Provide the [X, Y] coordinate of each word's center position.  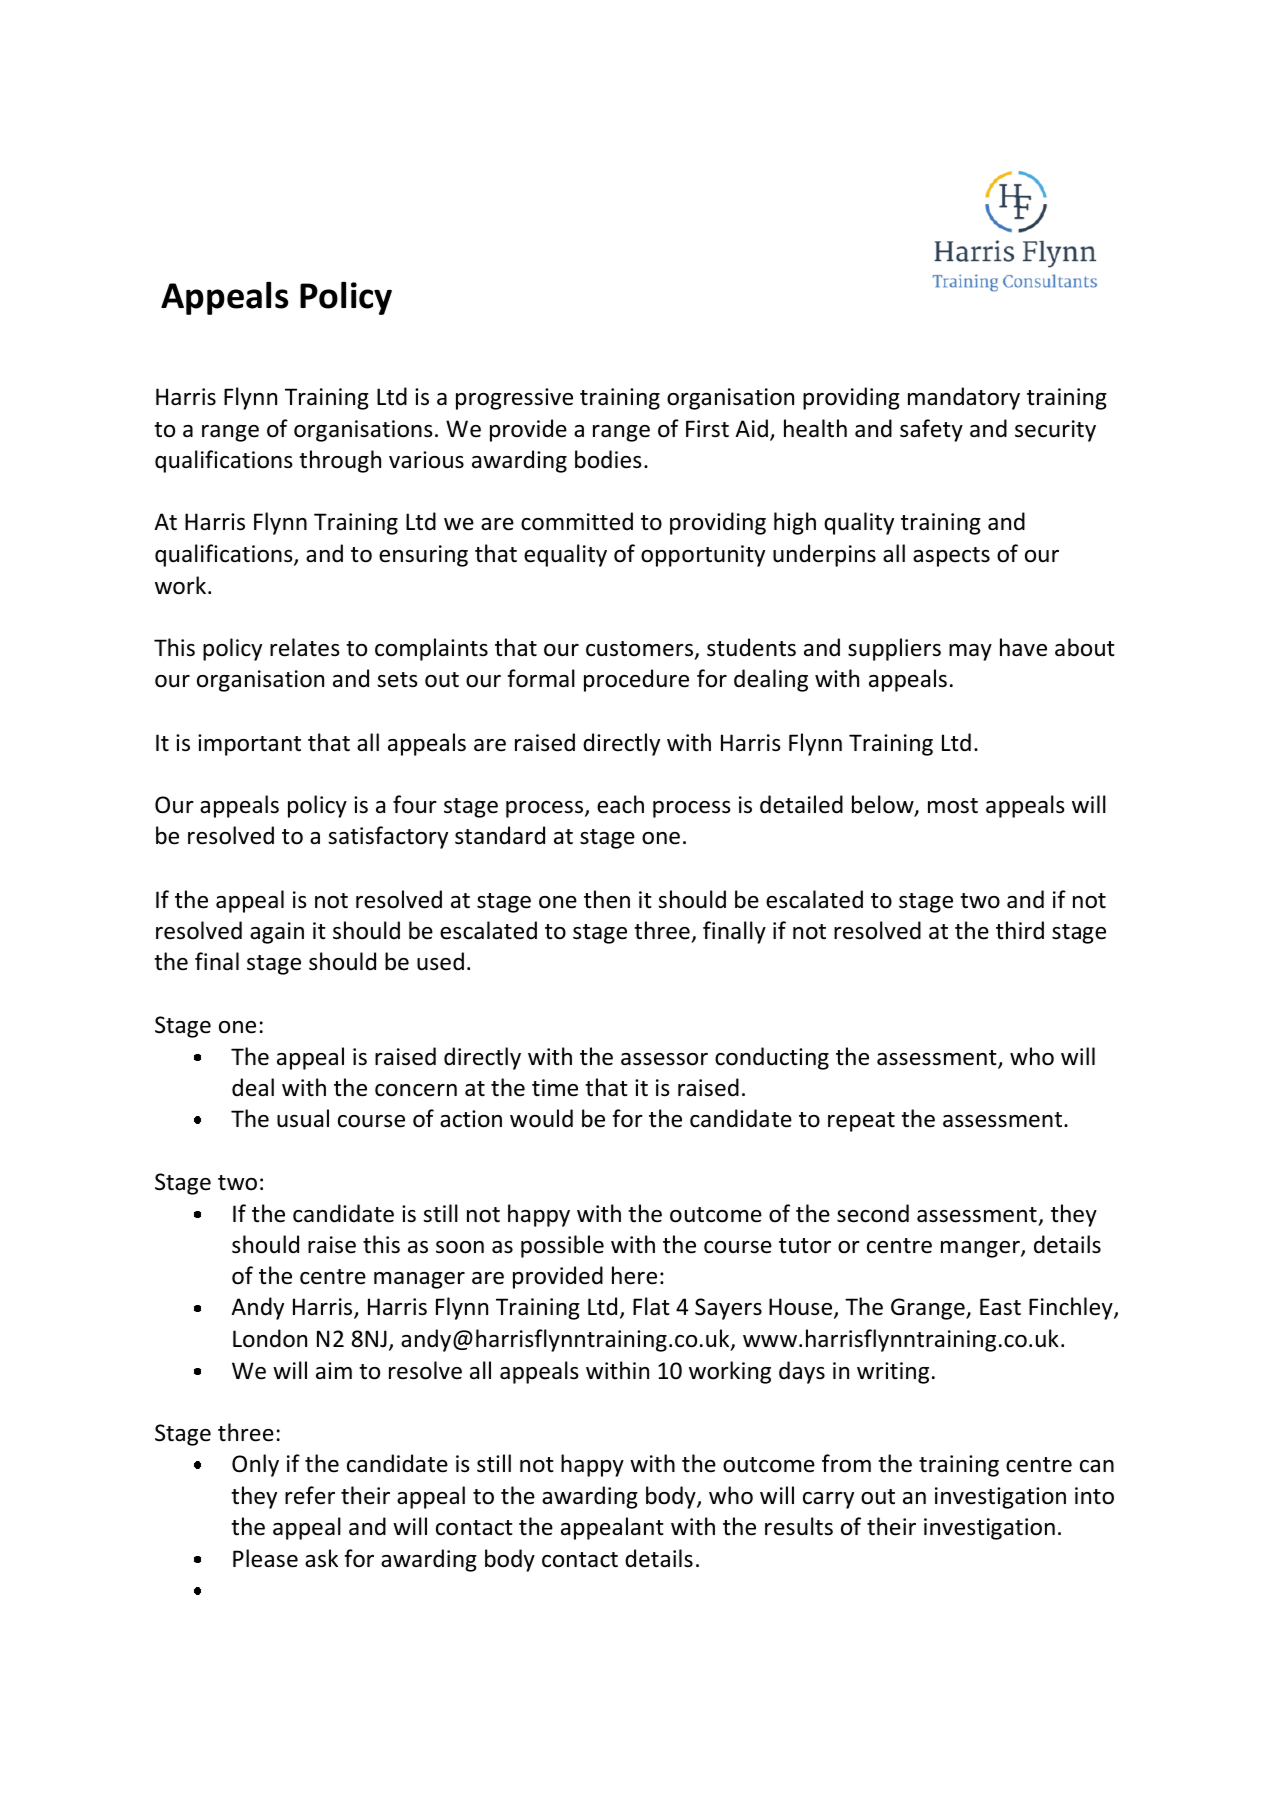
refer [310, 1495]
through [340, 461]
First [707, 429]
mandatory [964, 398]
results [799, 1526]
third [1020, 930]
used [440, 961]
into [1094, 1496]
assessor [664, 1059]
